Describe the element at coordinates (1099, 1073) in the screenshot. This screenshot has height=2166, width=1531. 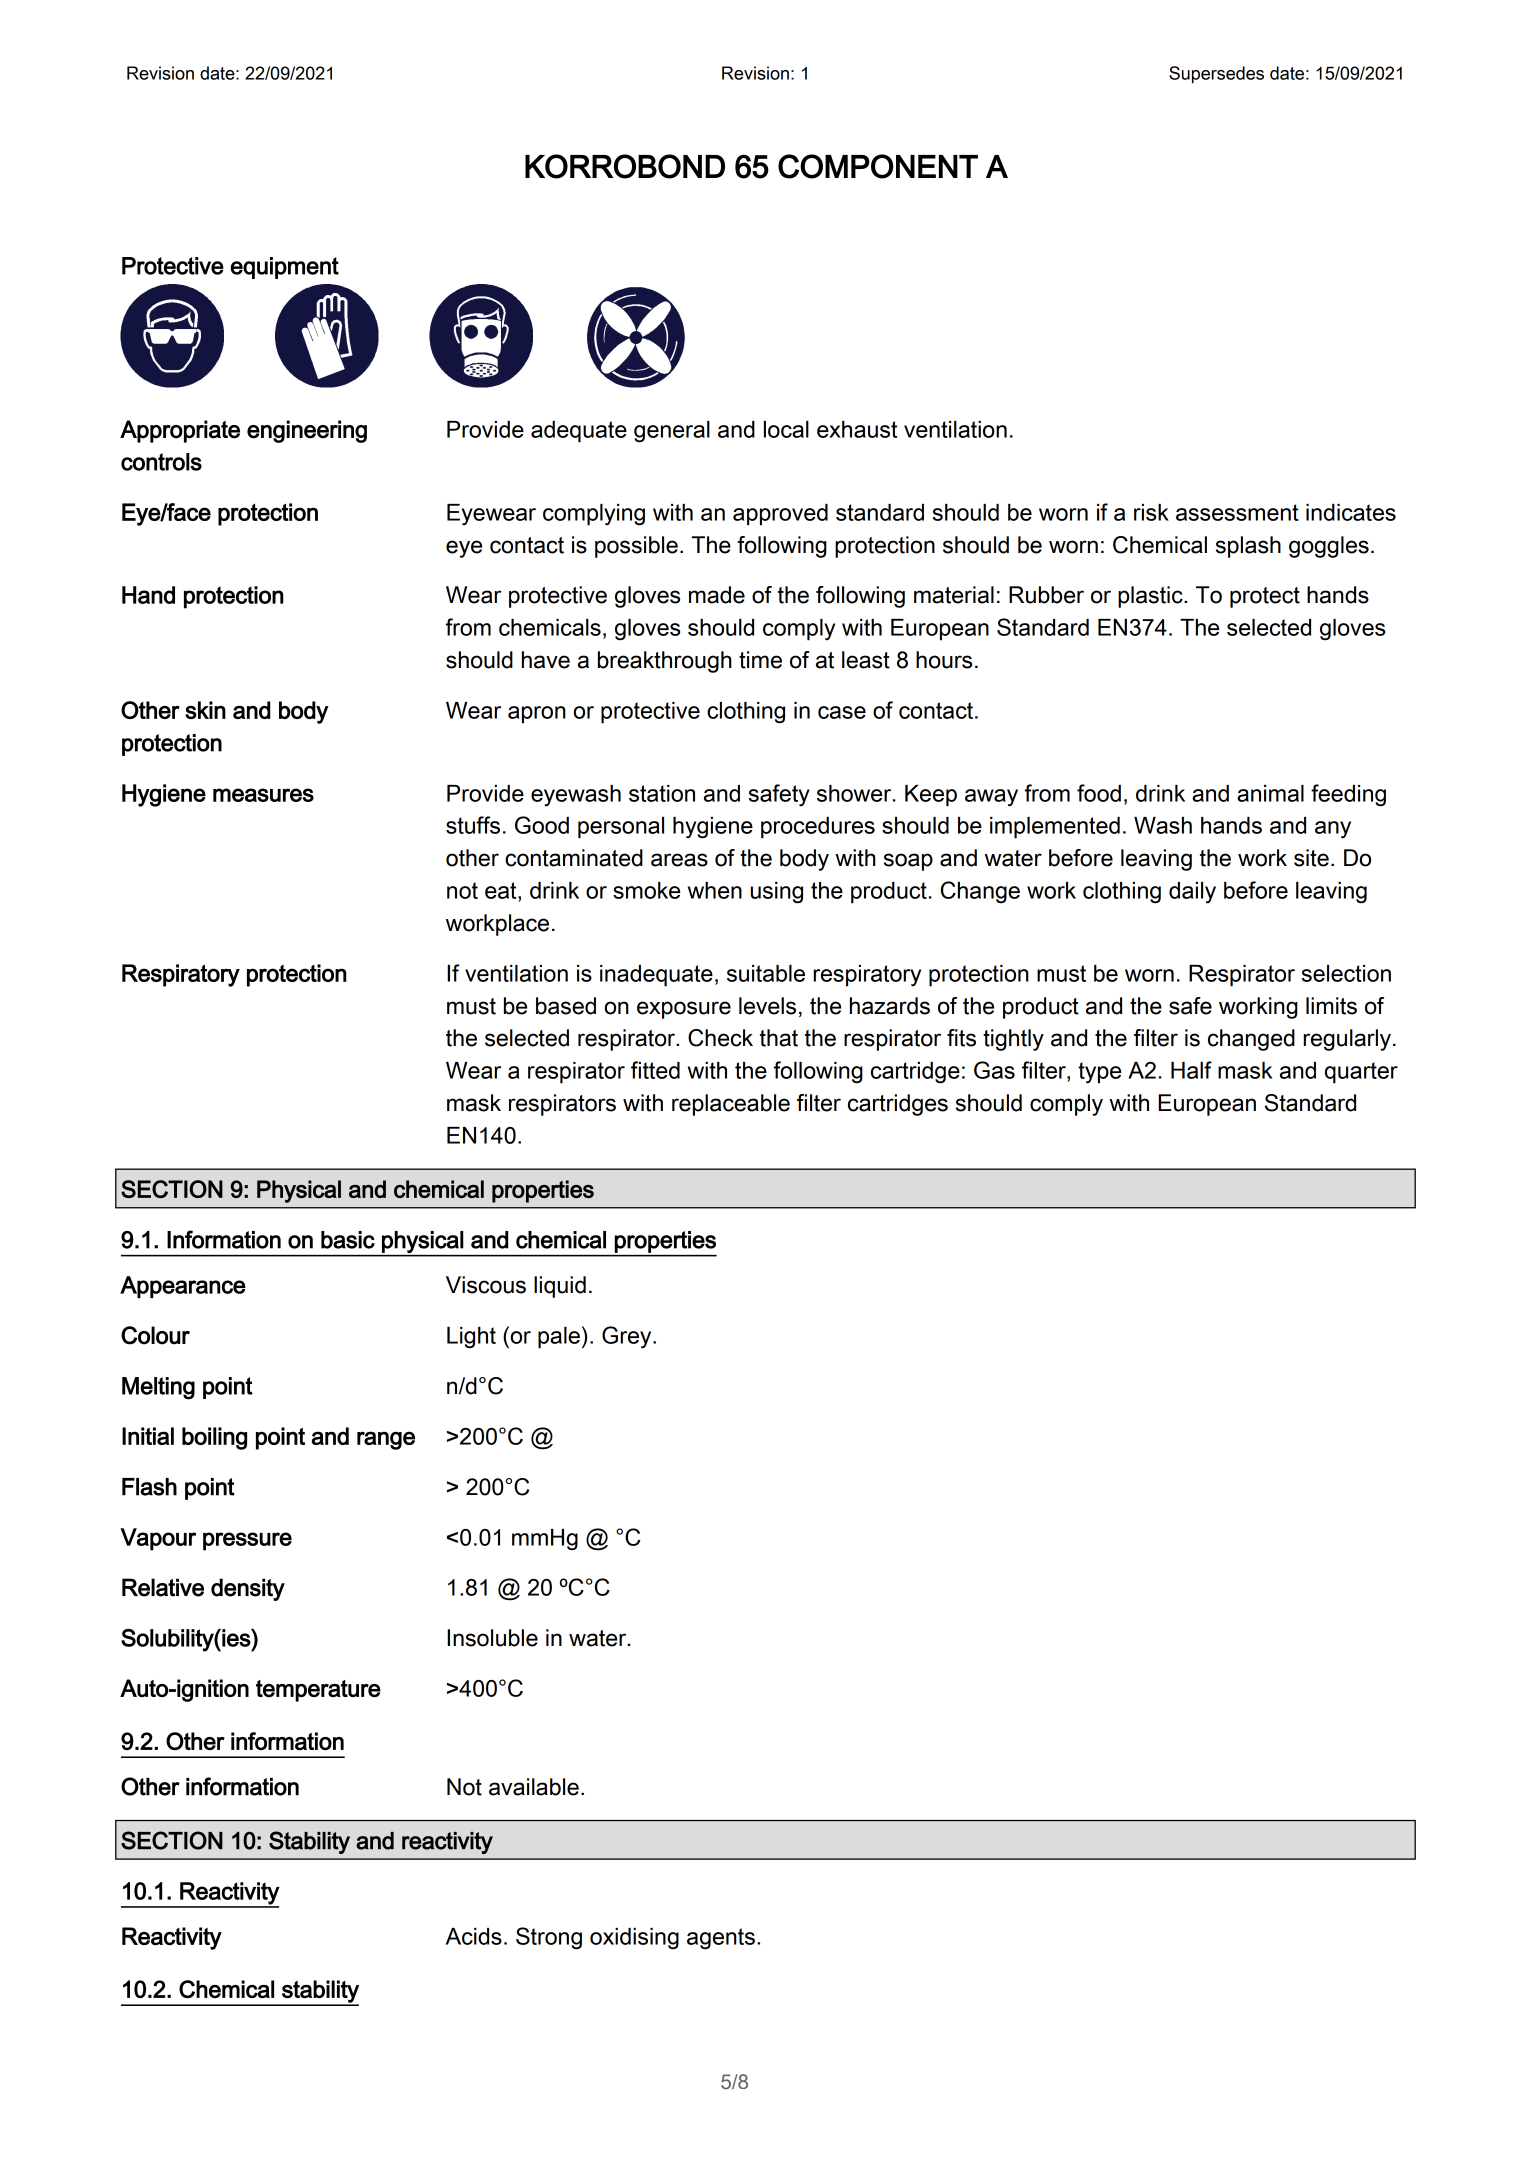
I see `type` at that location.
